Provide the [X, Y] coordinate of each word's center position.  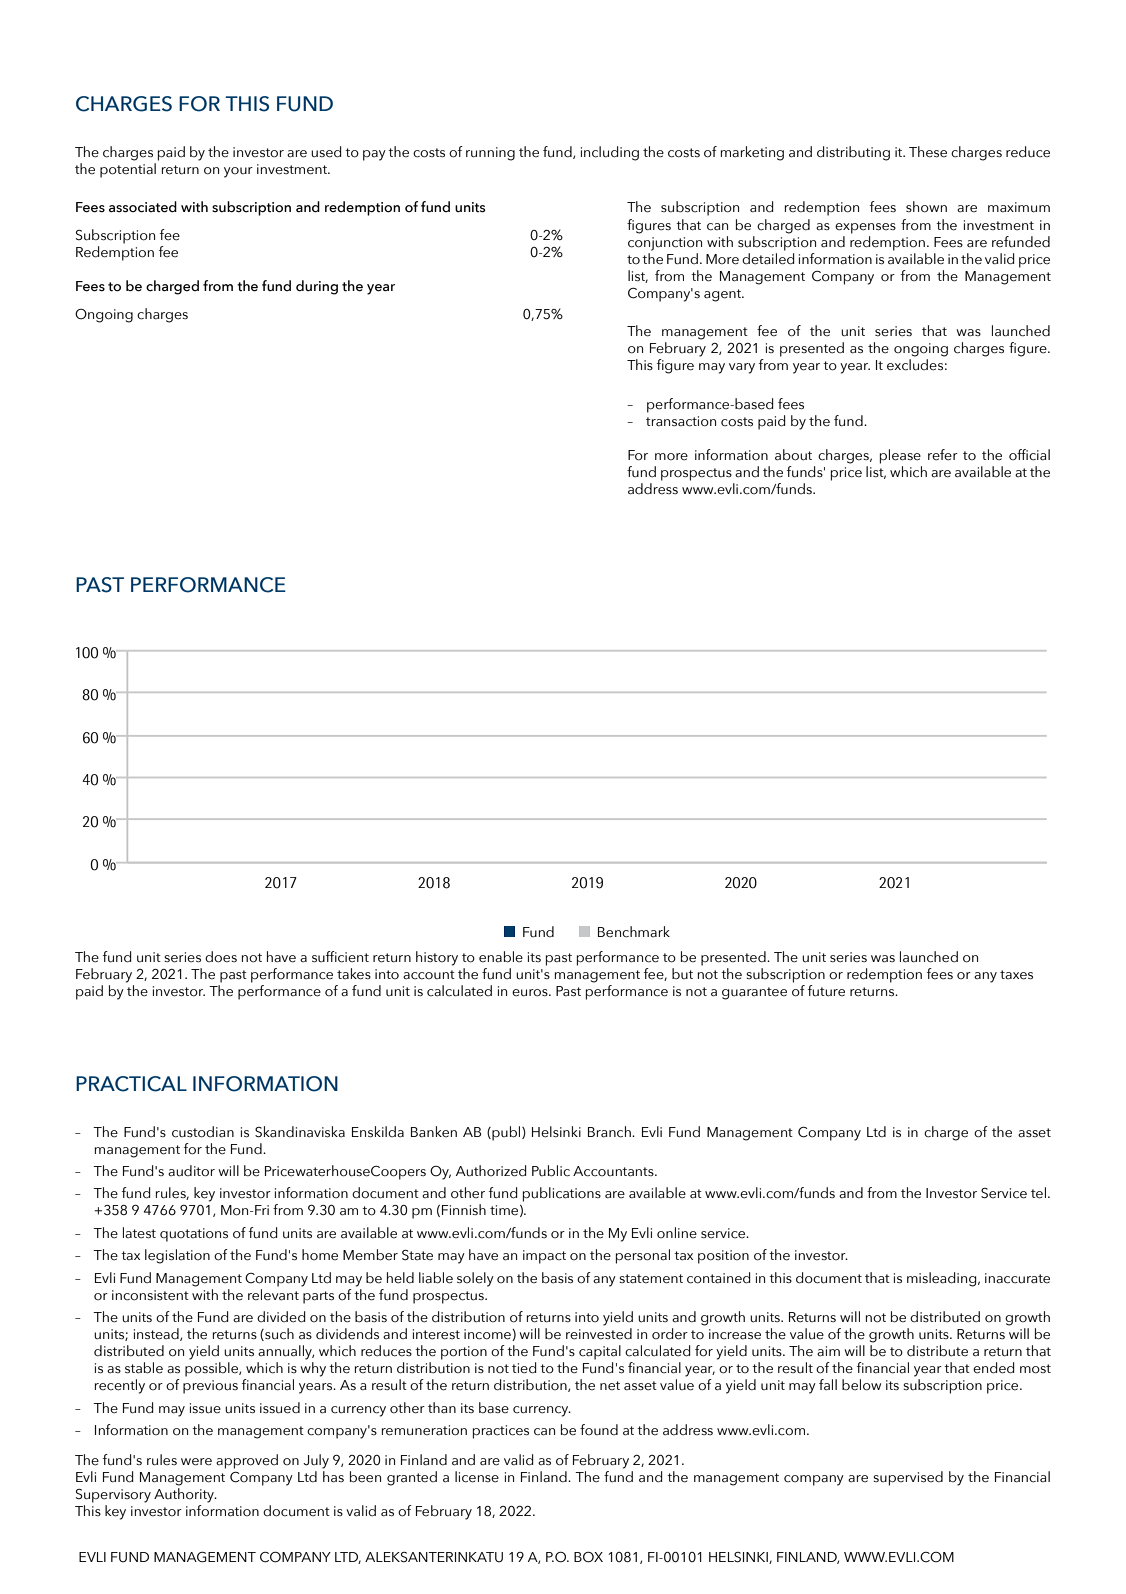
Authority [185, 1494]
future [826, 991]
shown [926, 207]
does [221, 957]
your [238, 172]
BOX [588, 1557]
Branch [610, 1132]
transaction [681, 421]
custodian [203, 1132]
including [610, 153]
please [900, 456]
